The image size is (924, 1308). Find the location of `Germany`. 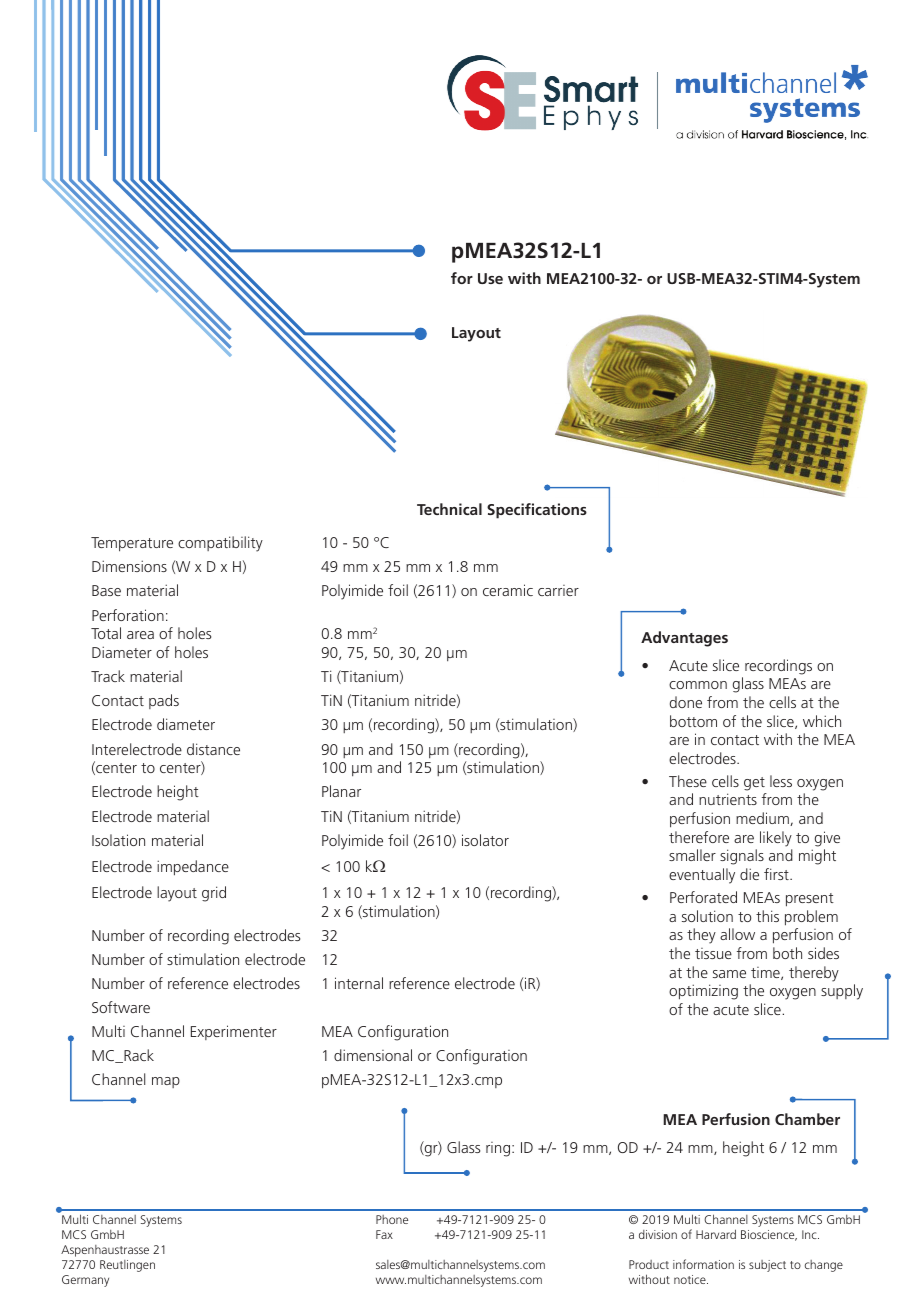

Germany is located at coordinates (85, 1281).
